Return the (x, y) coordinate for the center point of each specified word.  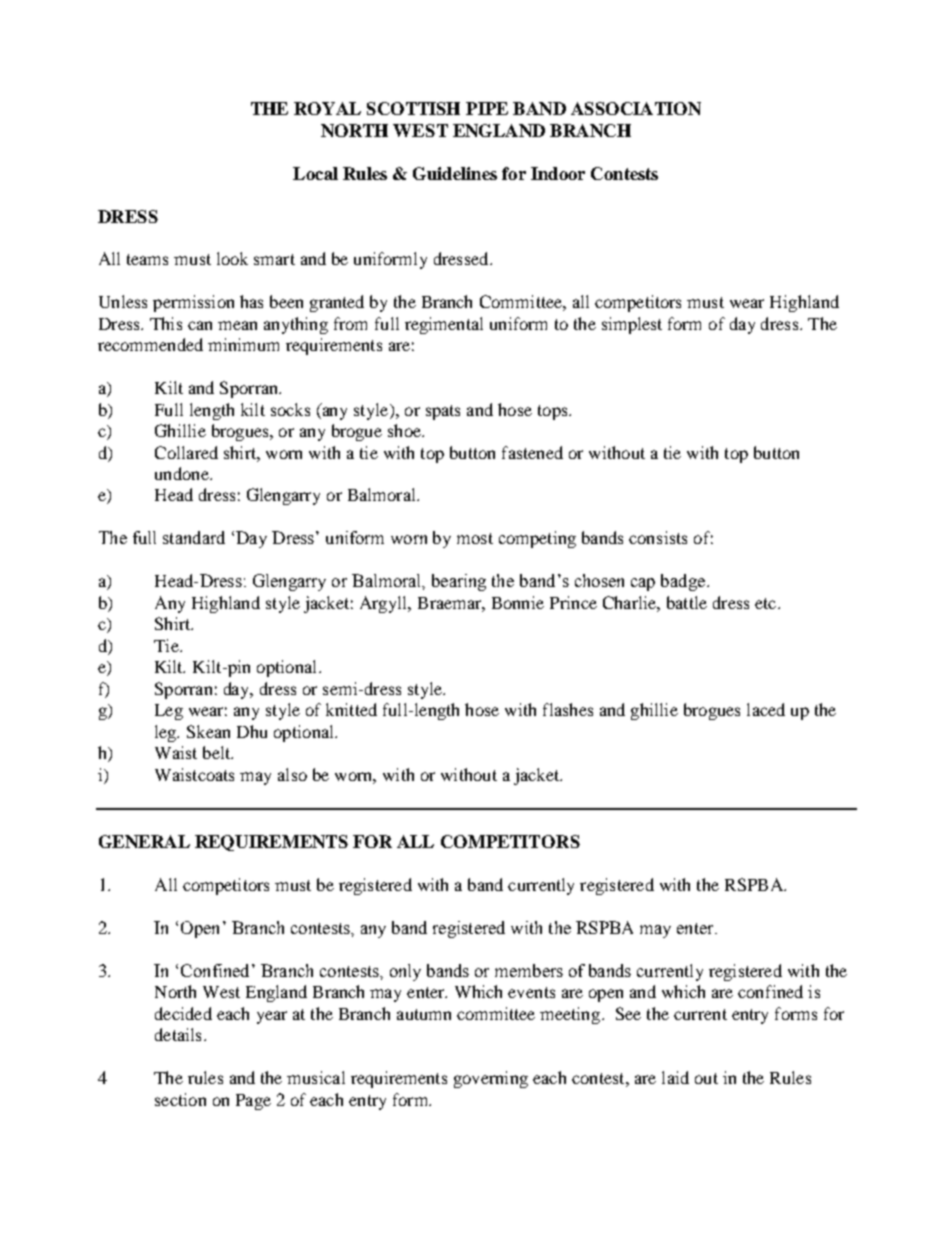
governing (491, 1079)
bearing (459, 582)
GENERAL (144, 841)
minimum (243, 344)
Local (315, 173)
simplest (632, 325)
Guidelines (455, 173)
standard (194, 537)
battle (687, 602)
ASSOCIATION (636, 108)
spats (443, 412)
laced (766, 709)
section (180, 1099)
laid (675, 1077)
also (292, 774)
